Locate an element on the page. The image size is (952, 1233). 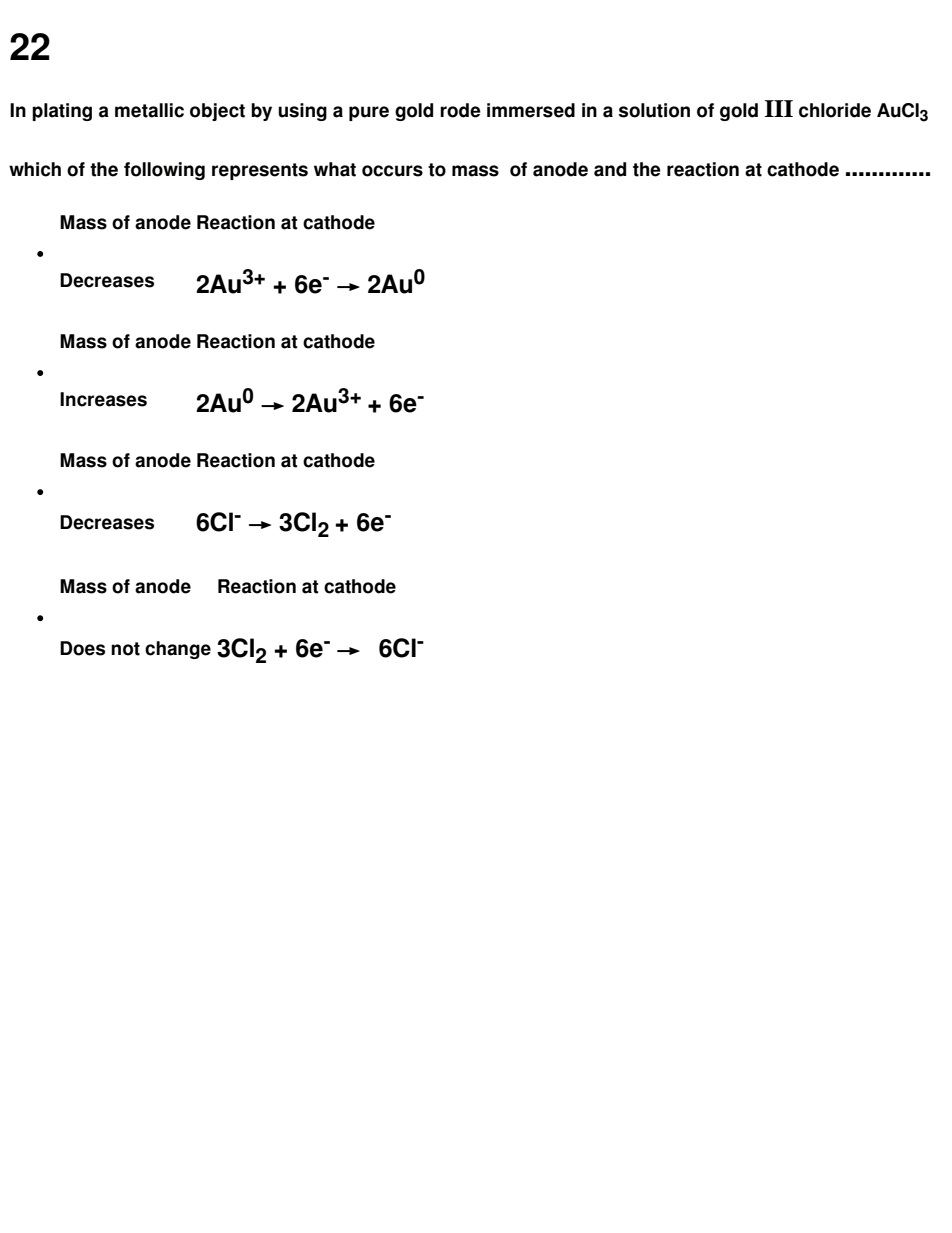
not is located at coordinates (125, 649).
